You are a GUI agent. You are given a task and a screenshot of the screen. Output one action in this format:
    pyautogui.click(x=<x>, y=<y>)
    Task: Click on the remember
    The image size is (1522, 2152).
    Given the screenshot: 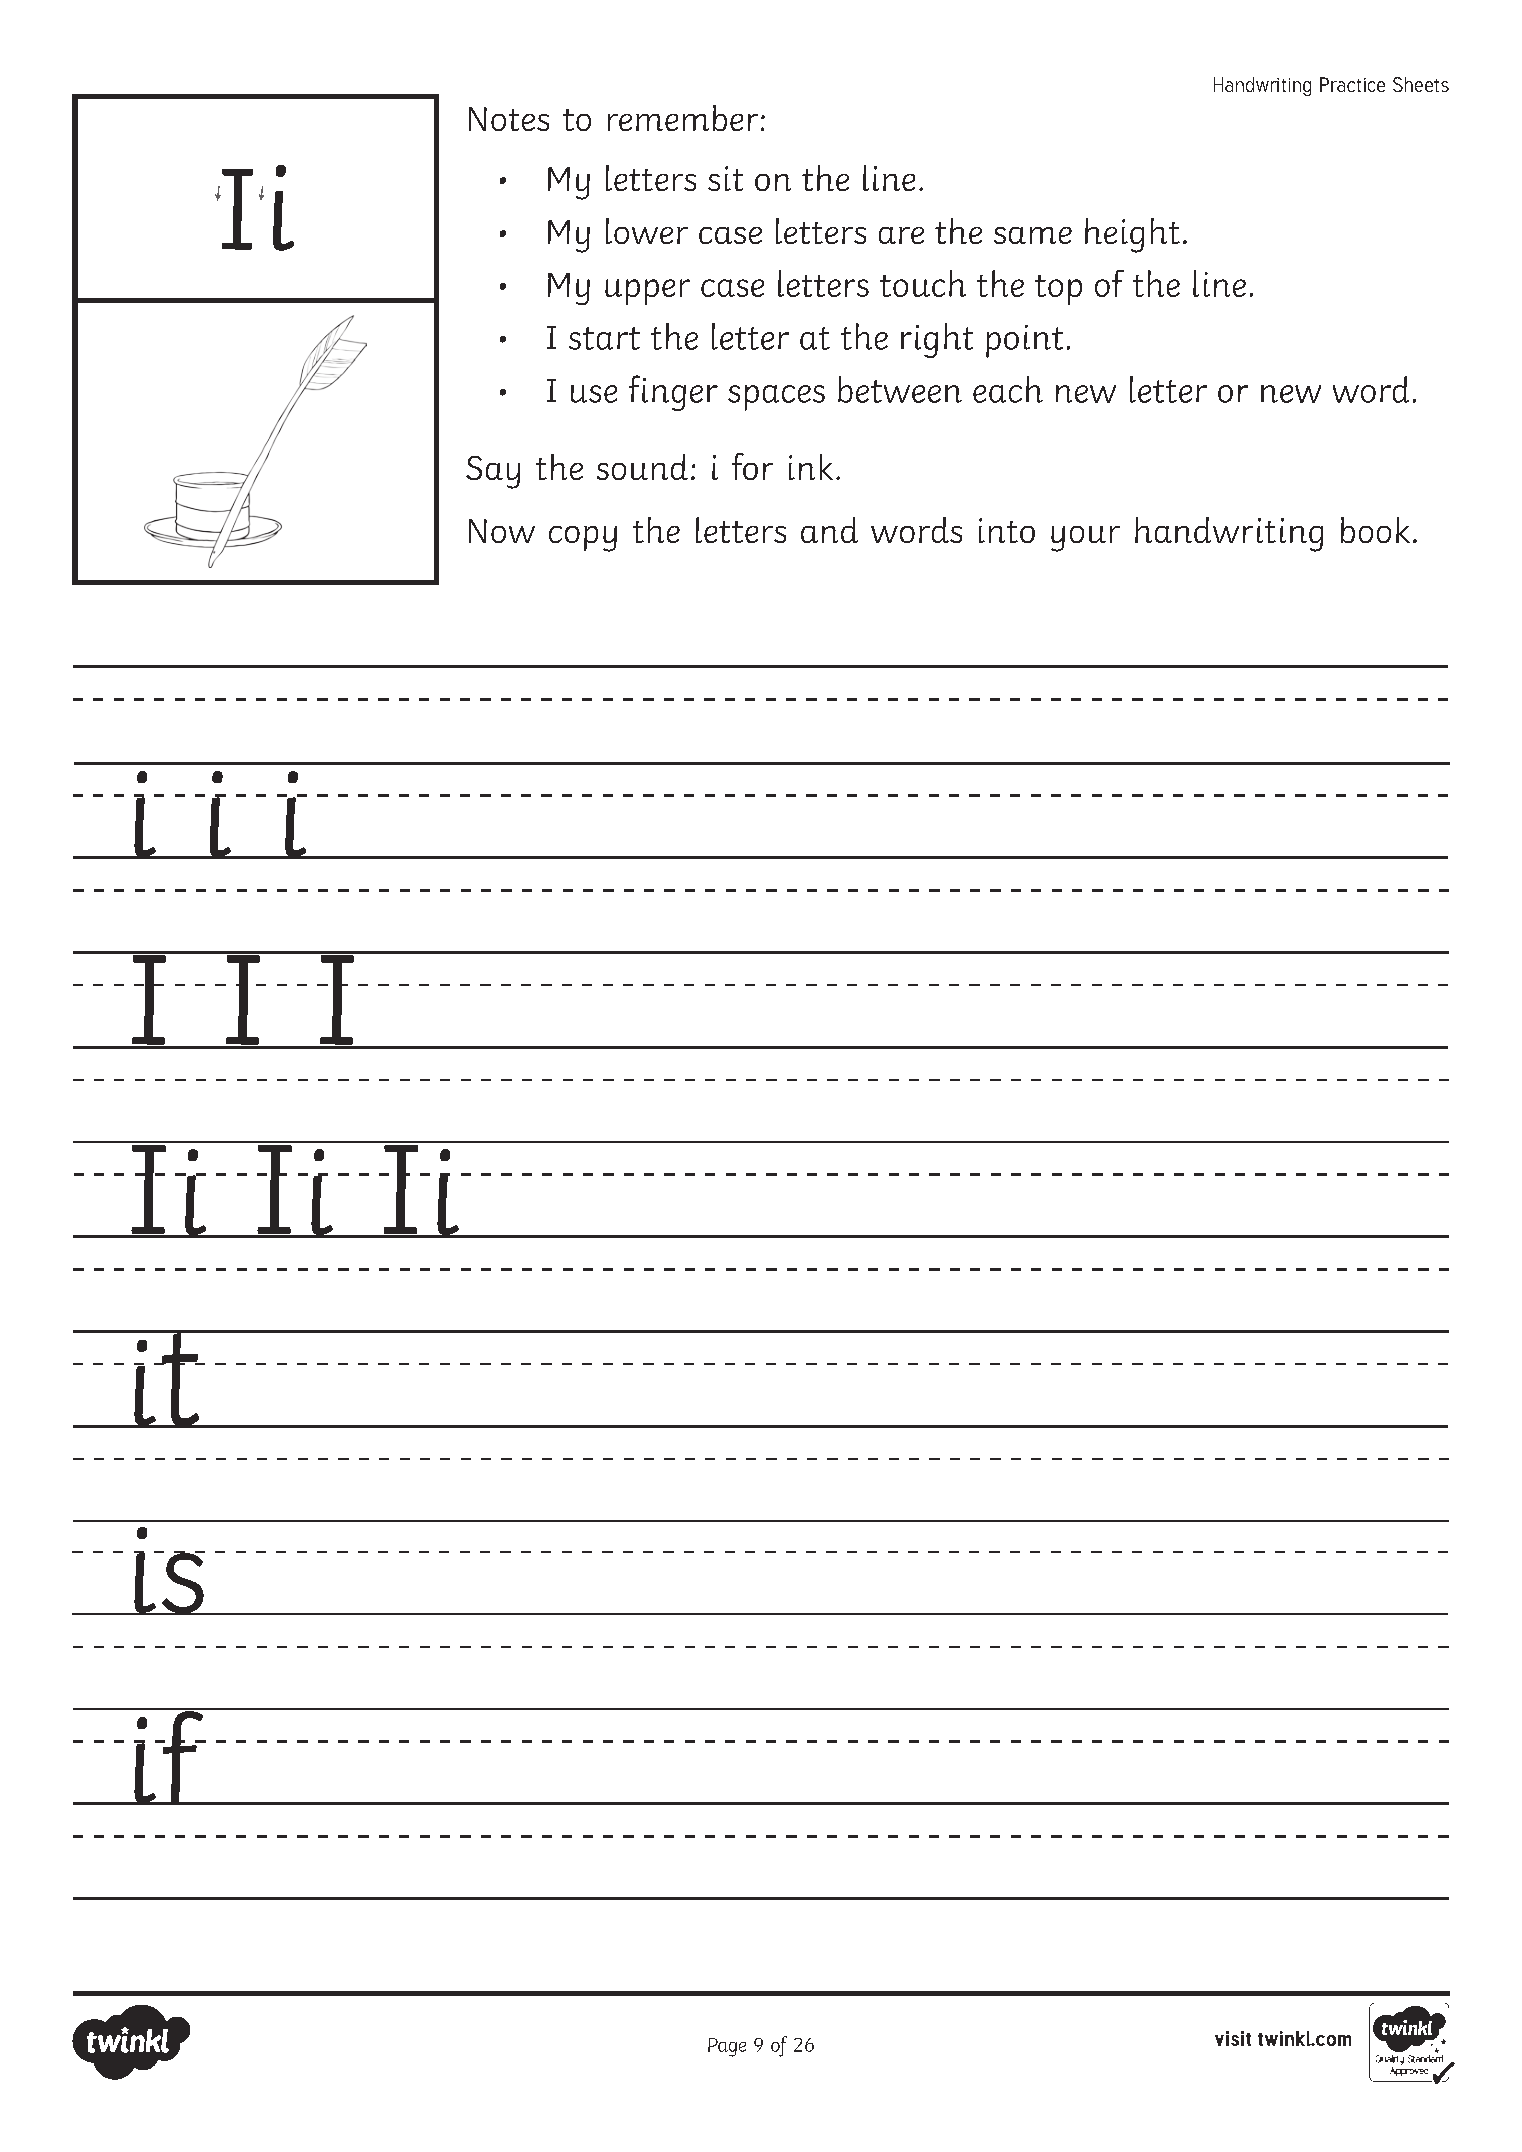 What is the action you would take?
    pyautogui.click(x=683, y=118)
